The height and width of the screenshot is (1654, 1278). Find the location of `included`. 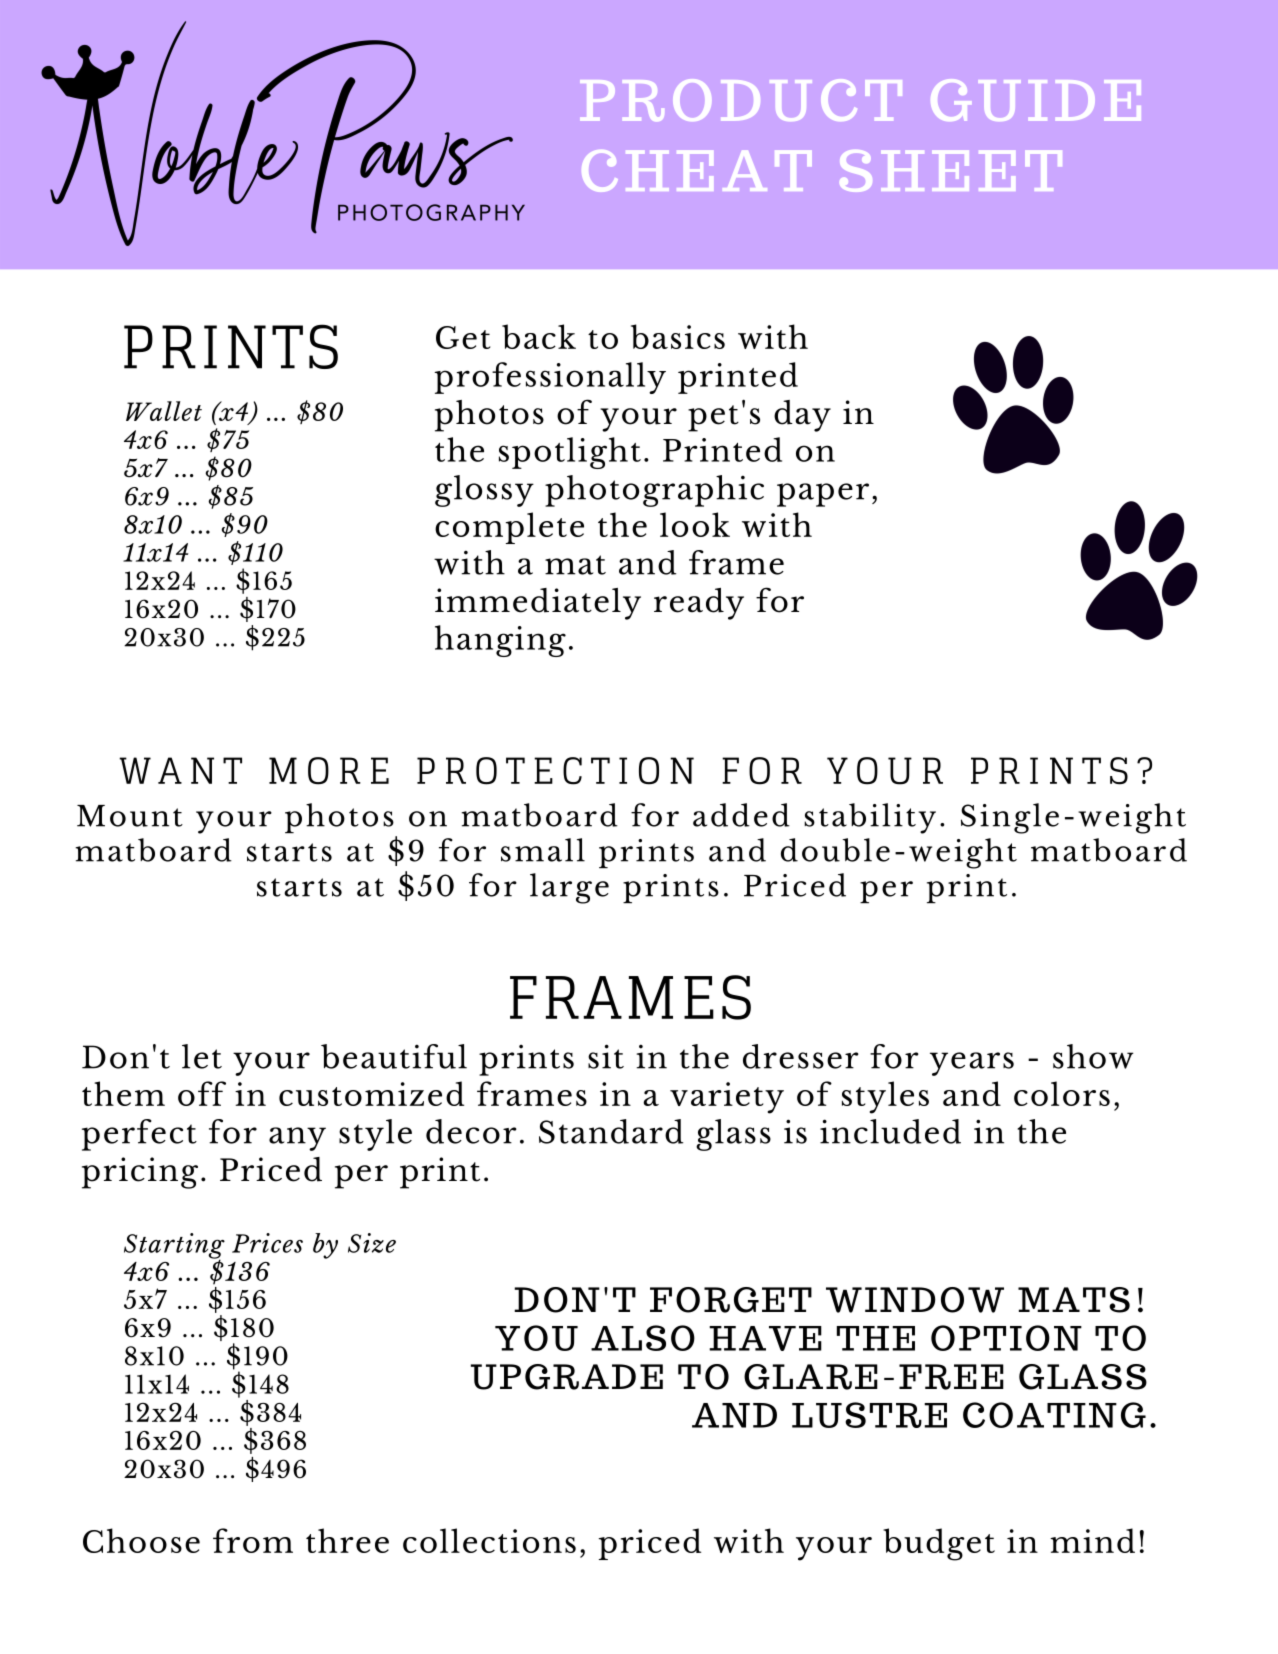

included is located at coordinates (890, 1131).
